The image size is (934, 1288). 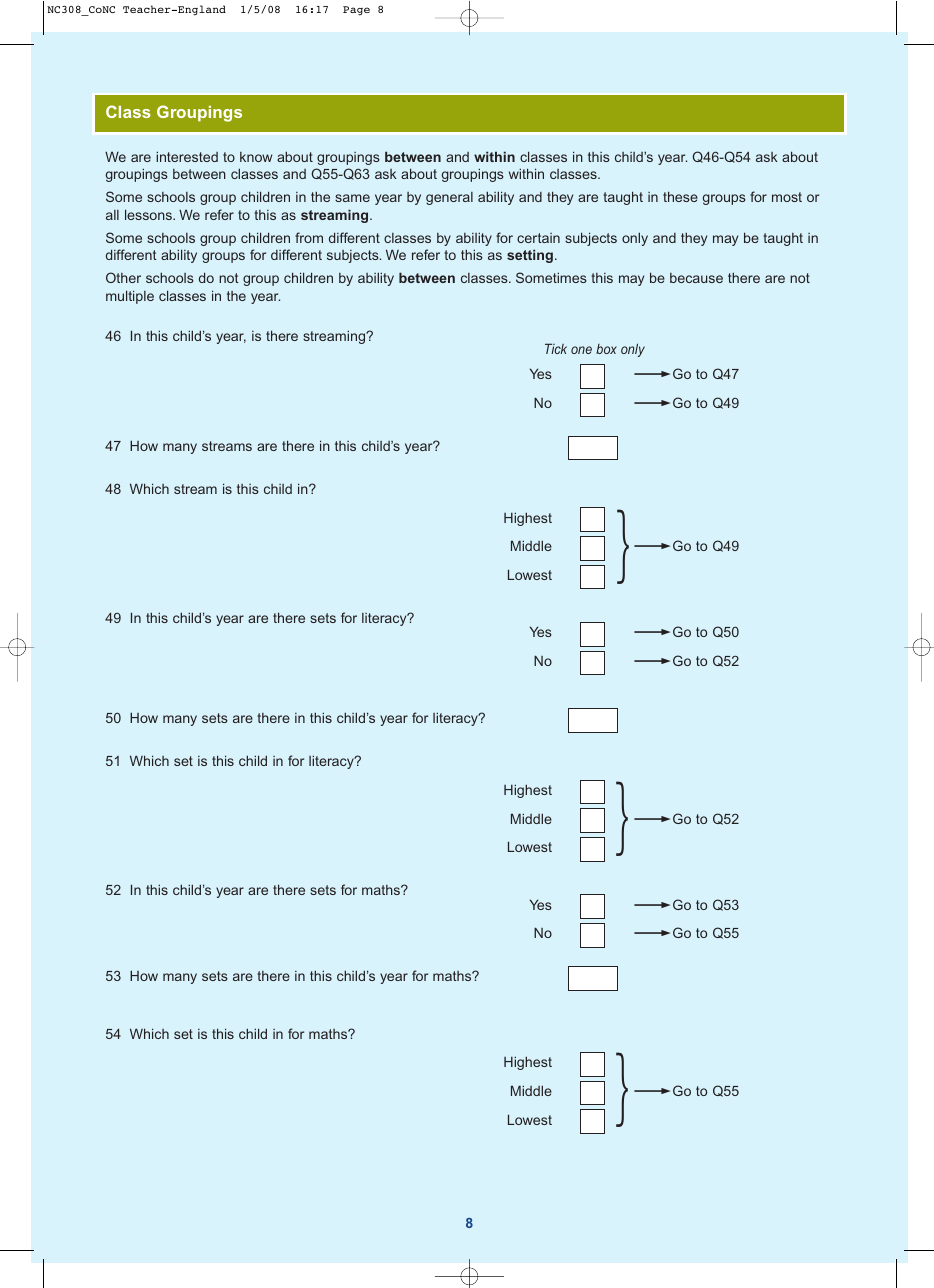 What do you see at coordinates (356, 11) in the screenshot?
I see `Page` at bounding box center [356, 11].
